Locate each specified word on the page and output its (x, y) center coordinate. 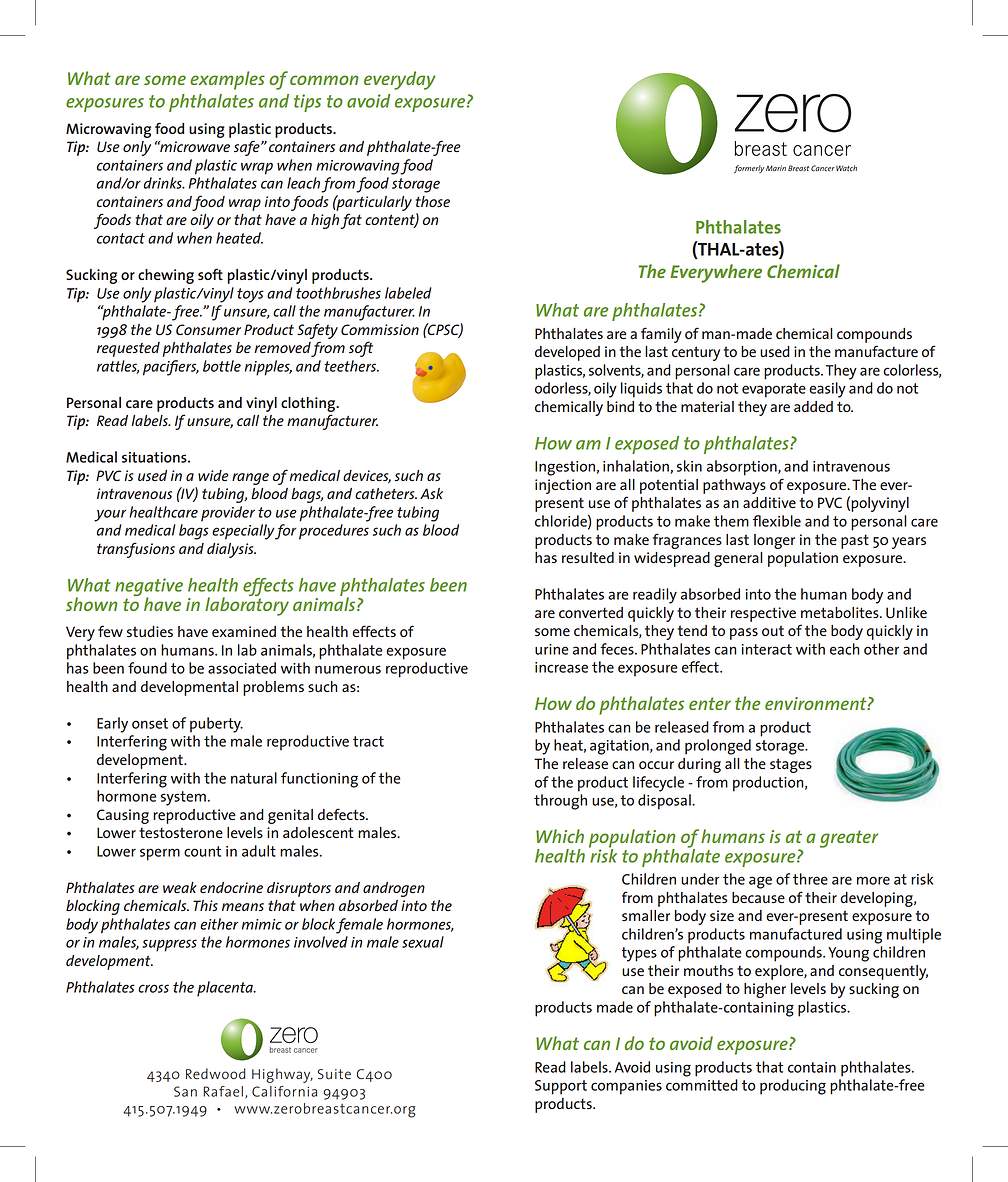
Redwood (216, 1073)
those (432, 201)
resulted (588, 557)
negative (149, 588)
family (661, 335)
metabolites (841, 612)
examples (227, 80)
